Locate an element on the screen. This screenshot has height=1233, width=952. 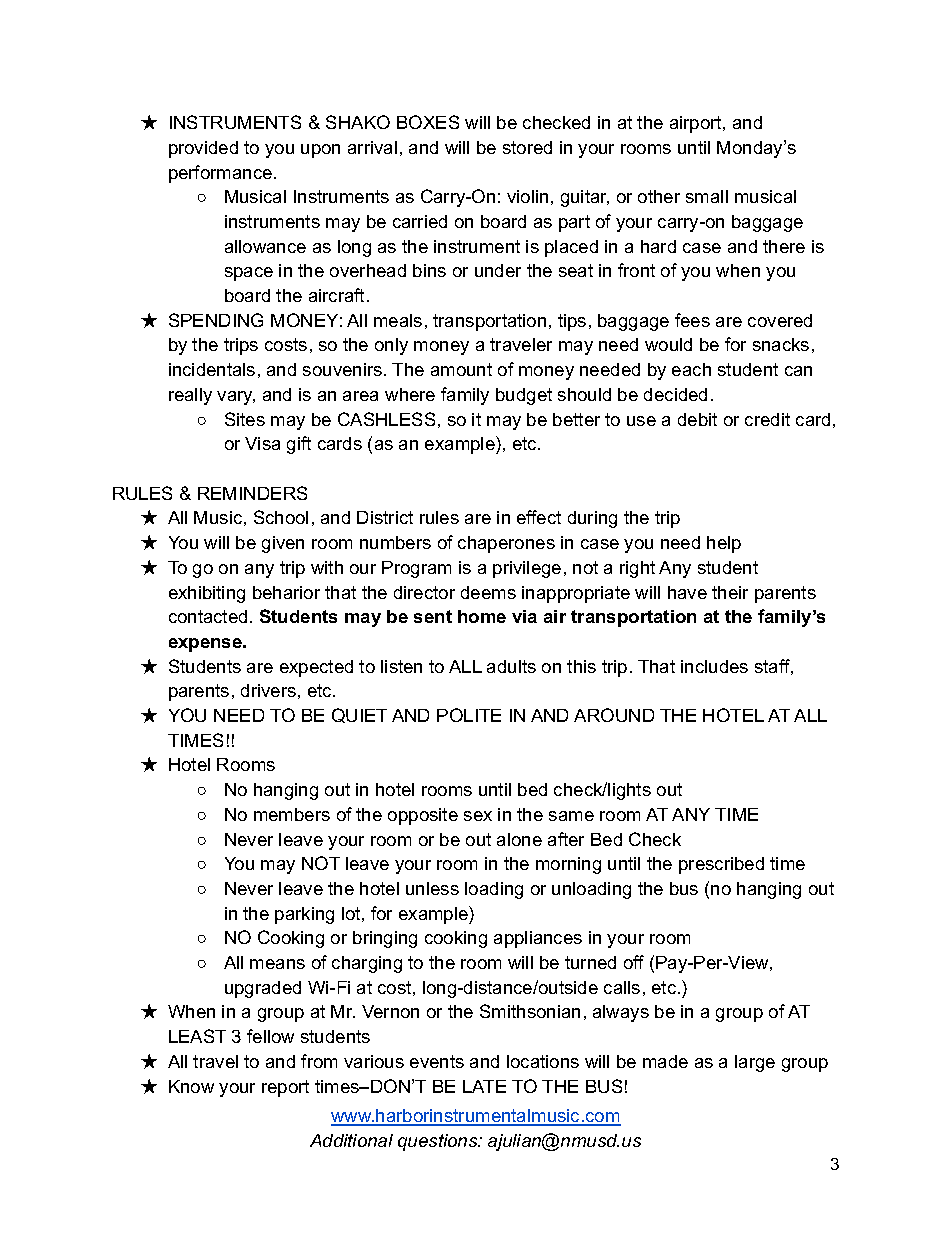
prescribed is located at coordinates (721, 865).
